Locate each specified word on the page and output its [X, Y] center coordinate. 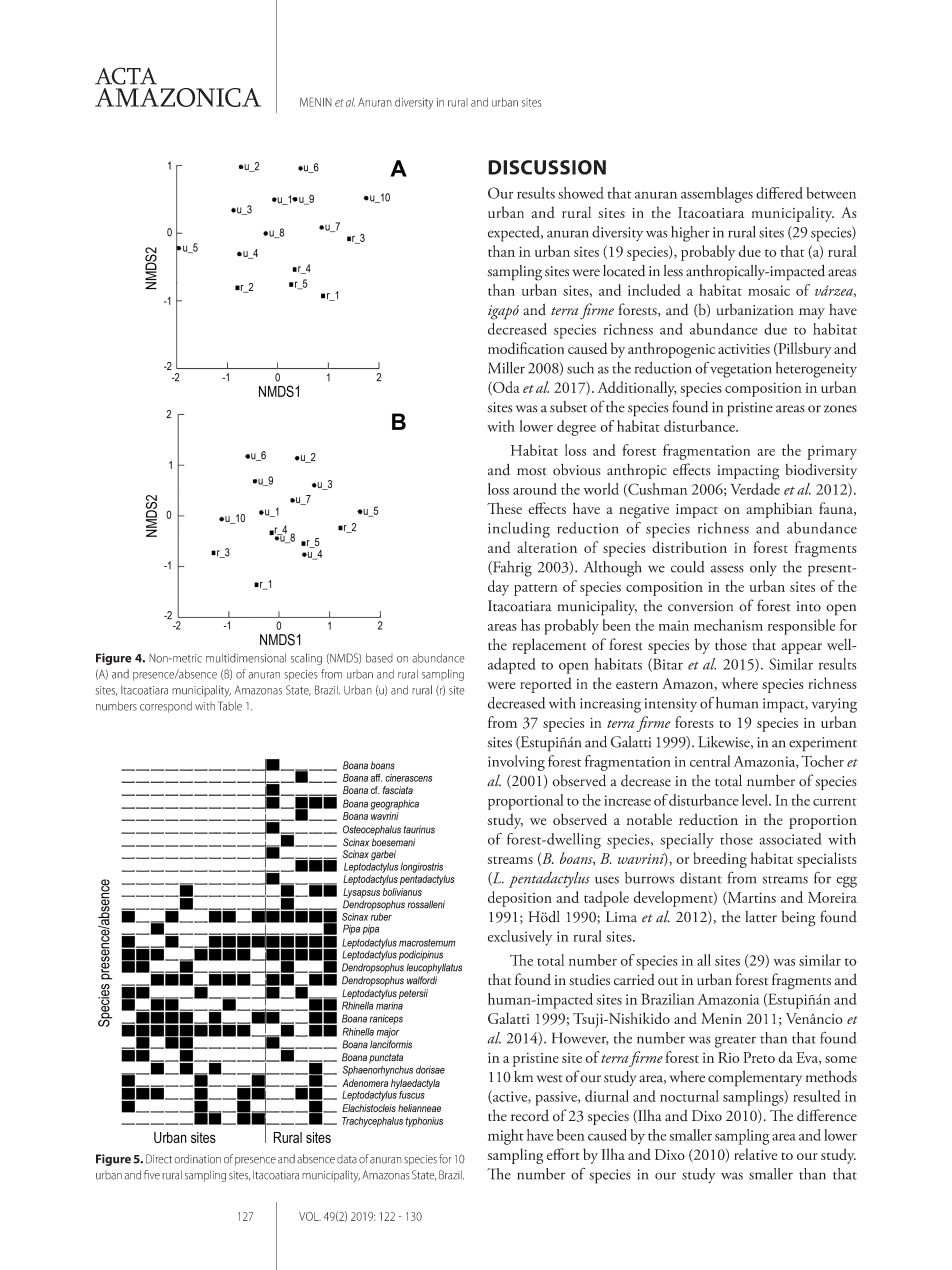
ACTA [126, 76]
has [530, 625]
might [506, 1137]
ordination [197, 1159]
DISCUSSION [547, 167]
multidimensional [246, 658]
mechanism [728, 625]
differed [779, 193]
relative [755, 1154]
